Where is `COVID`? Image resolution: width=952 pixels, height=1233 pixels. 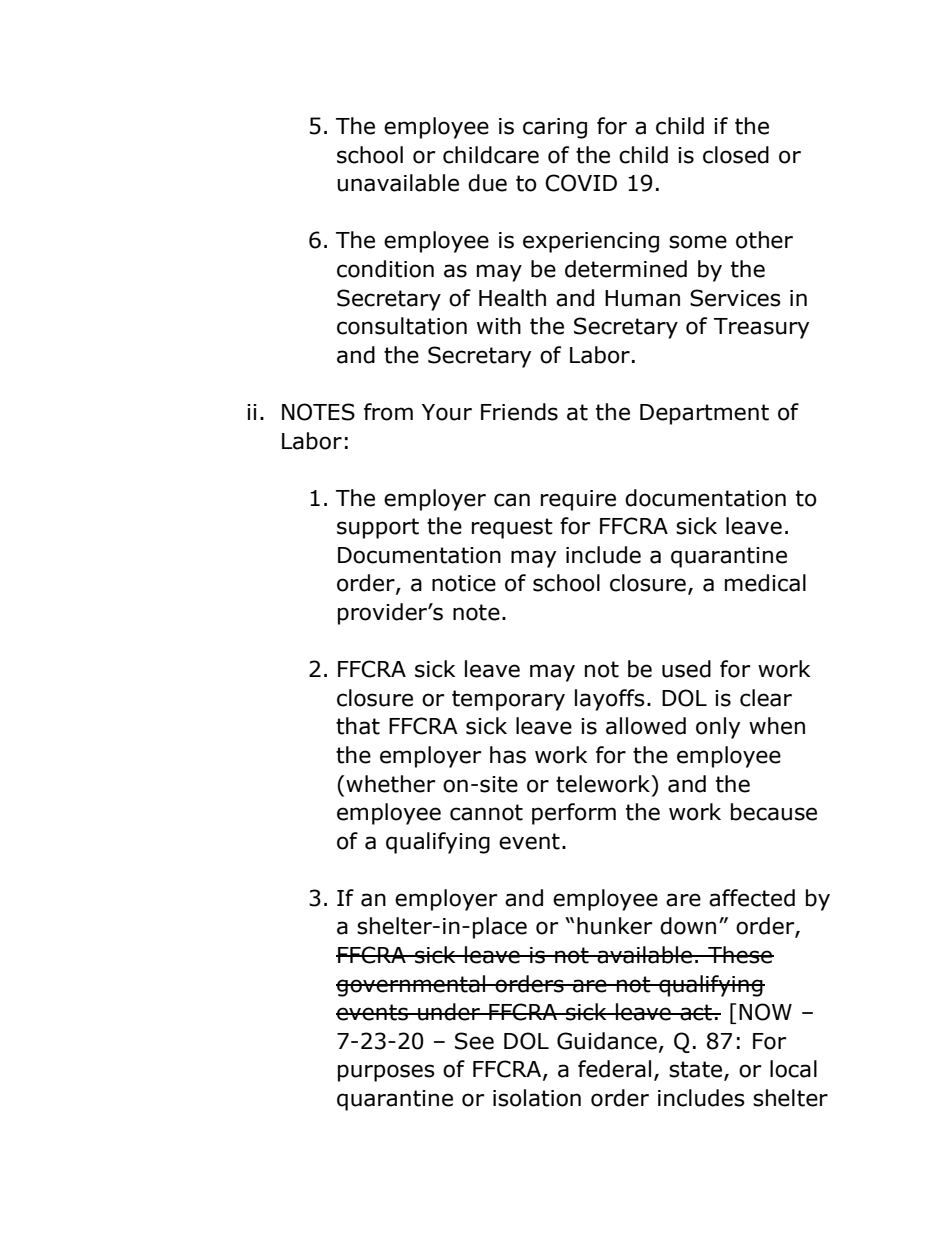
COVID is located at coordinates (581, 183).
